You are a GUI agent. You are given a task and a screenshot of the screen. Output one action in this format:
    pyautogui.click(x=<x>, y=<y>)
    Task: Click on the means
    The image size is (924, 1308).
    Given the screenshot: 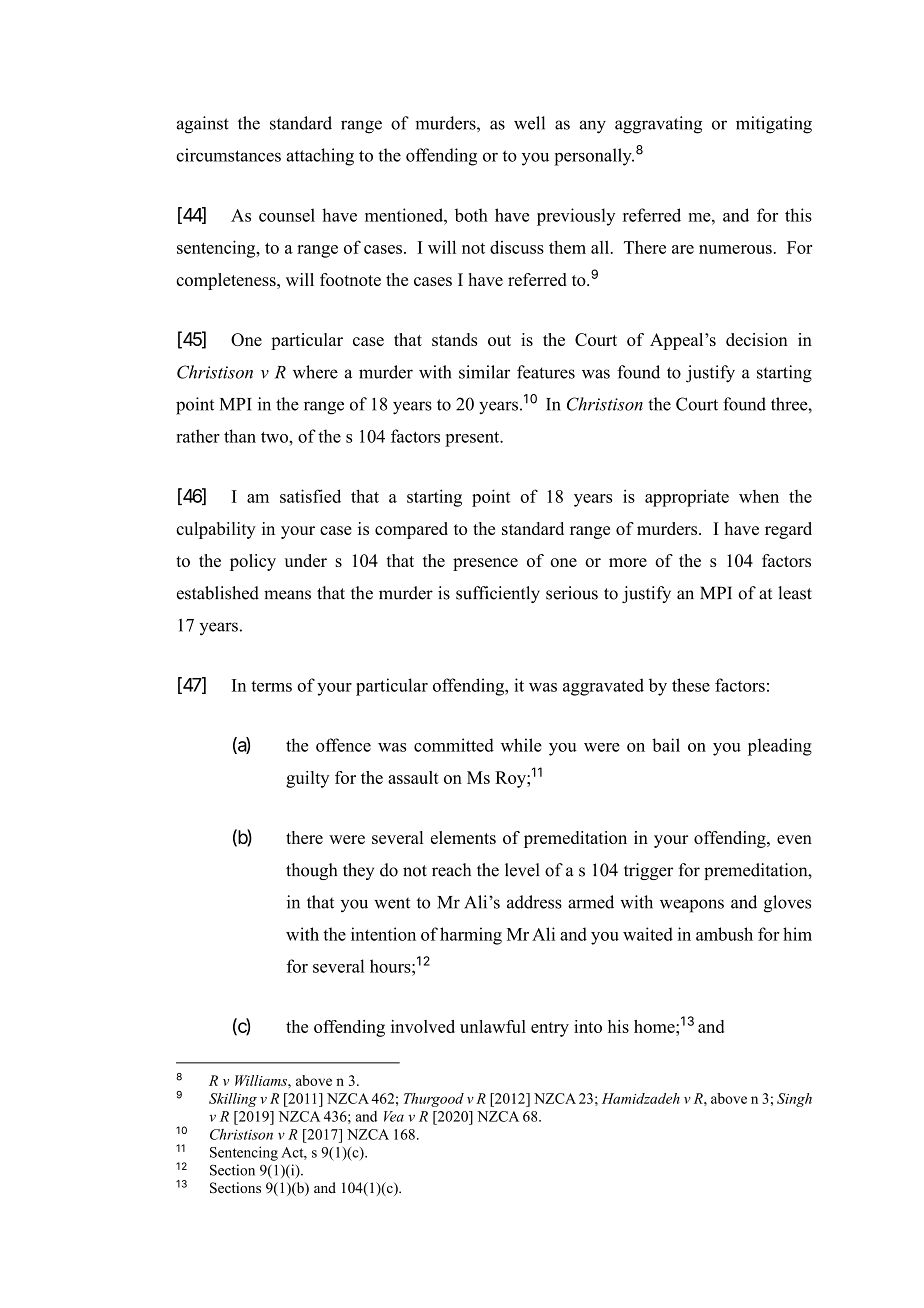 What is the action you would take?
    pyautogui.click(x=287, y=595)
